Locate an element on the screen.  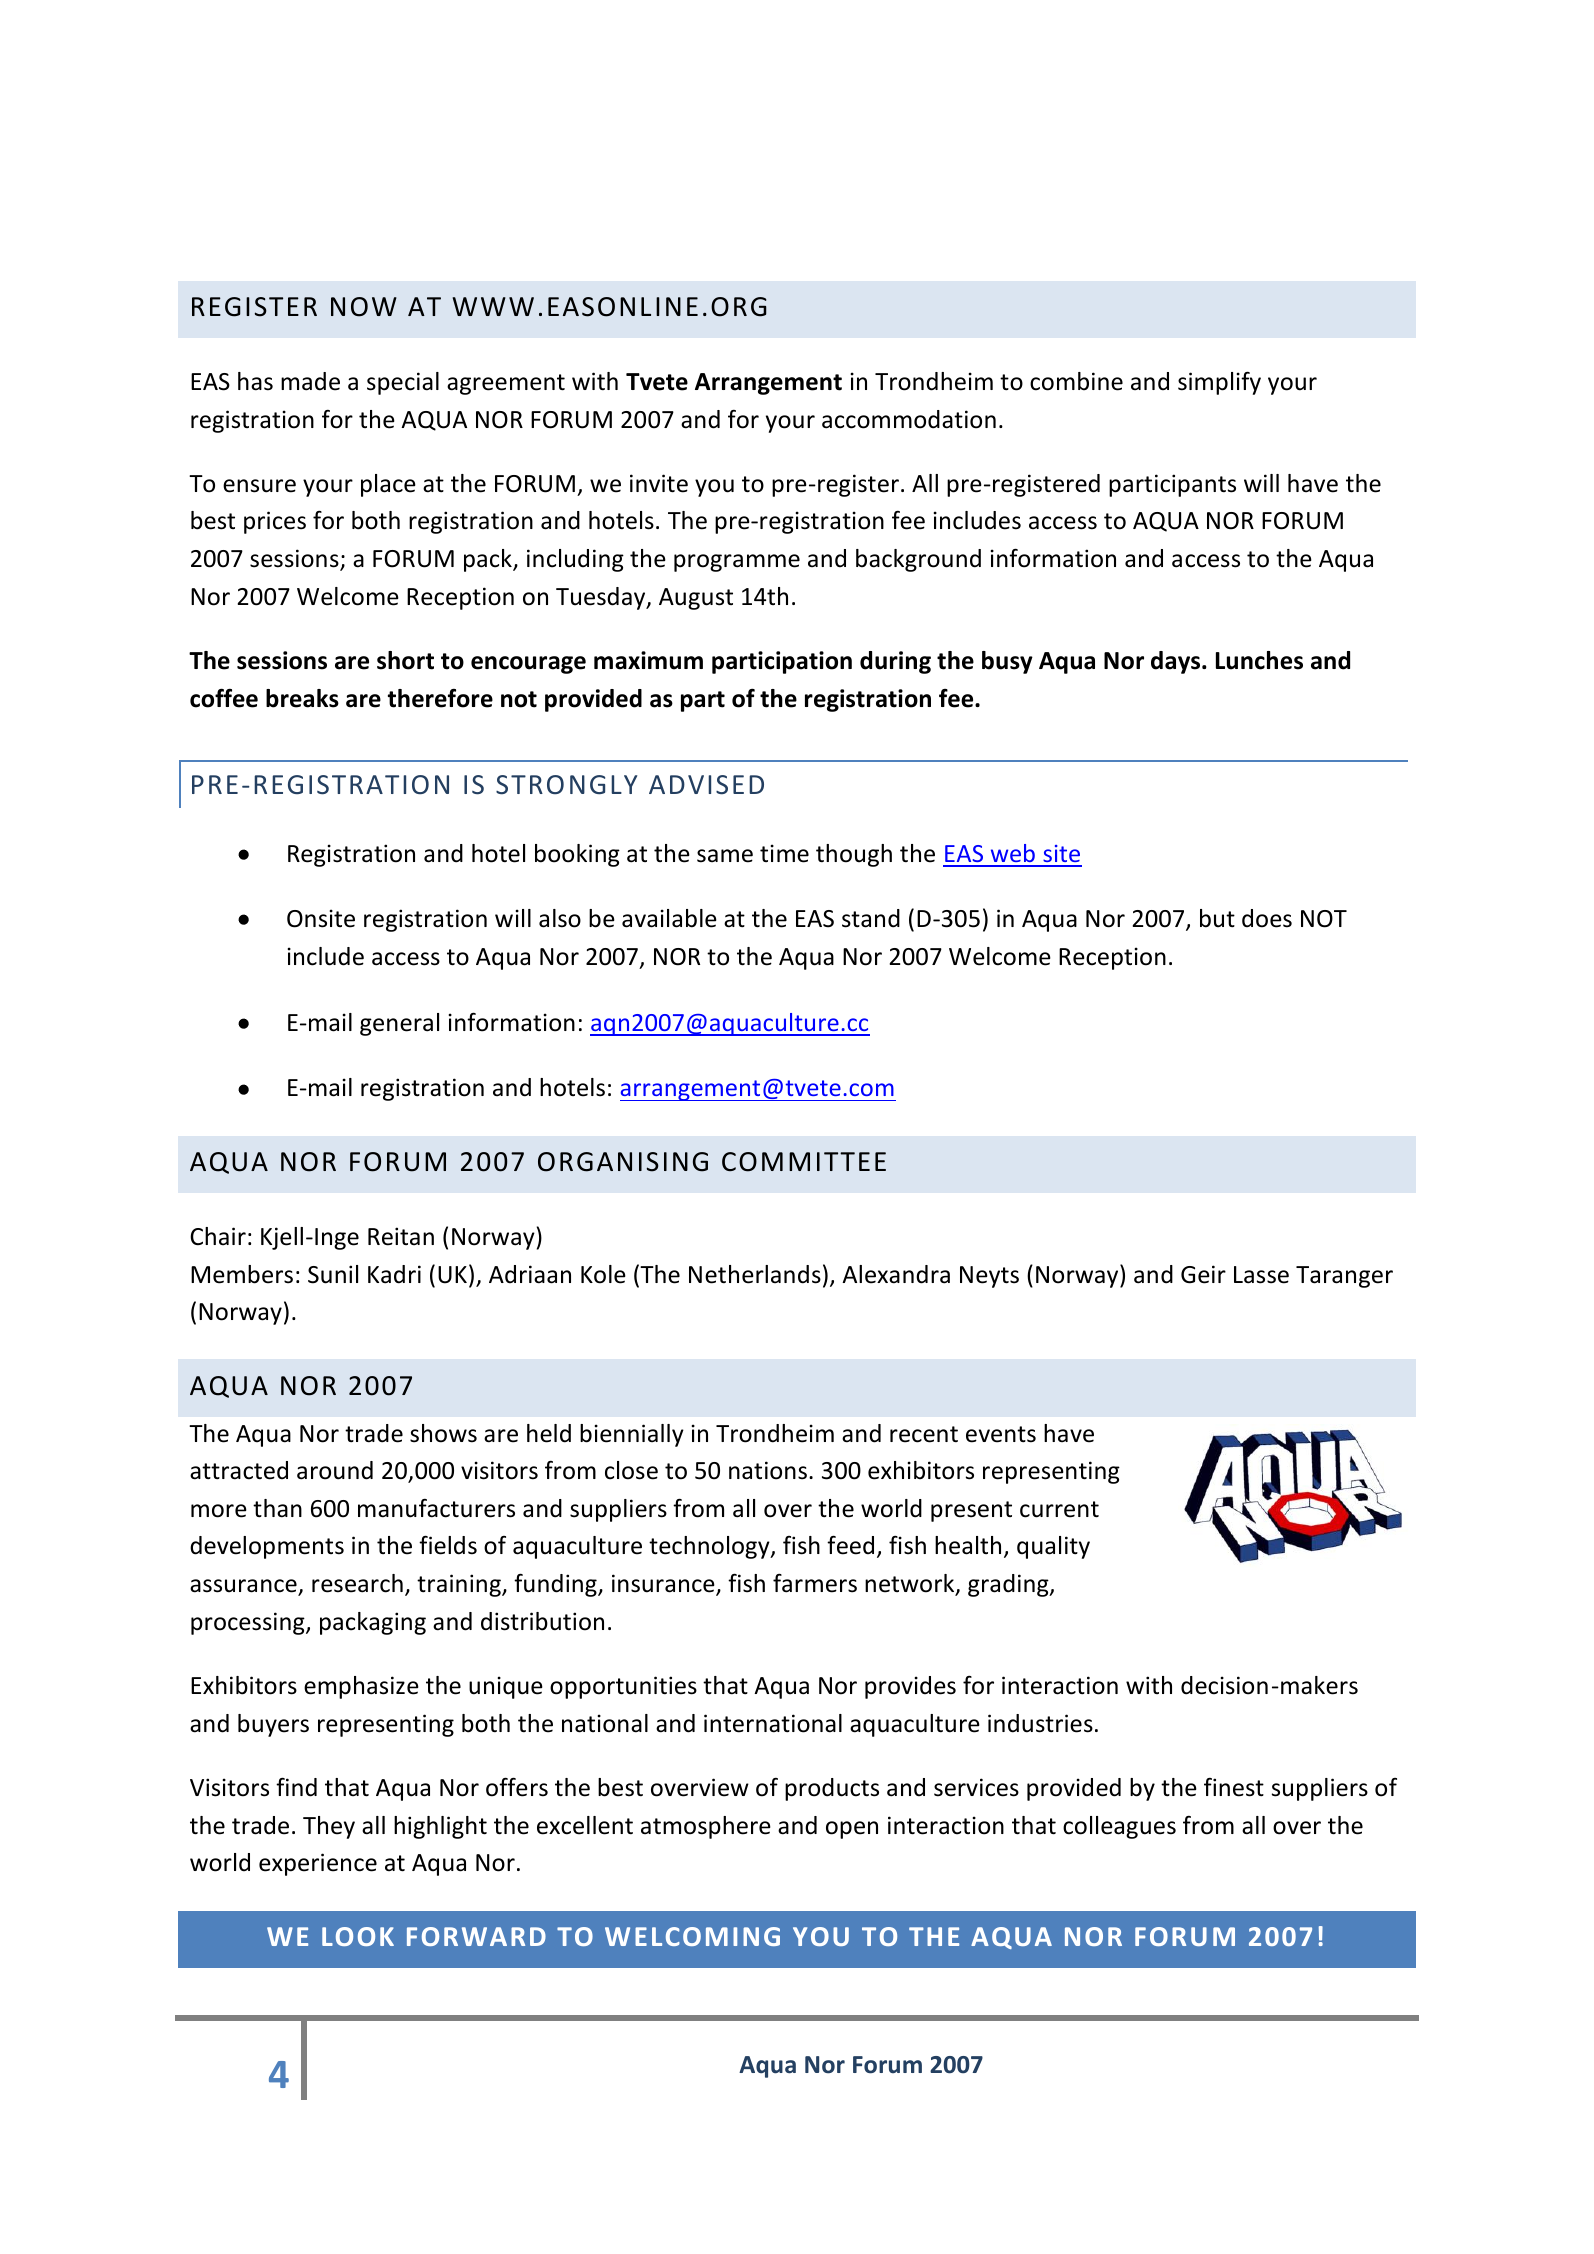
made is located at coordinates (310, 381).
